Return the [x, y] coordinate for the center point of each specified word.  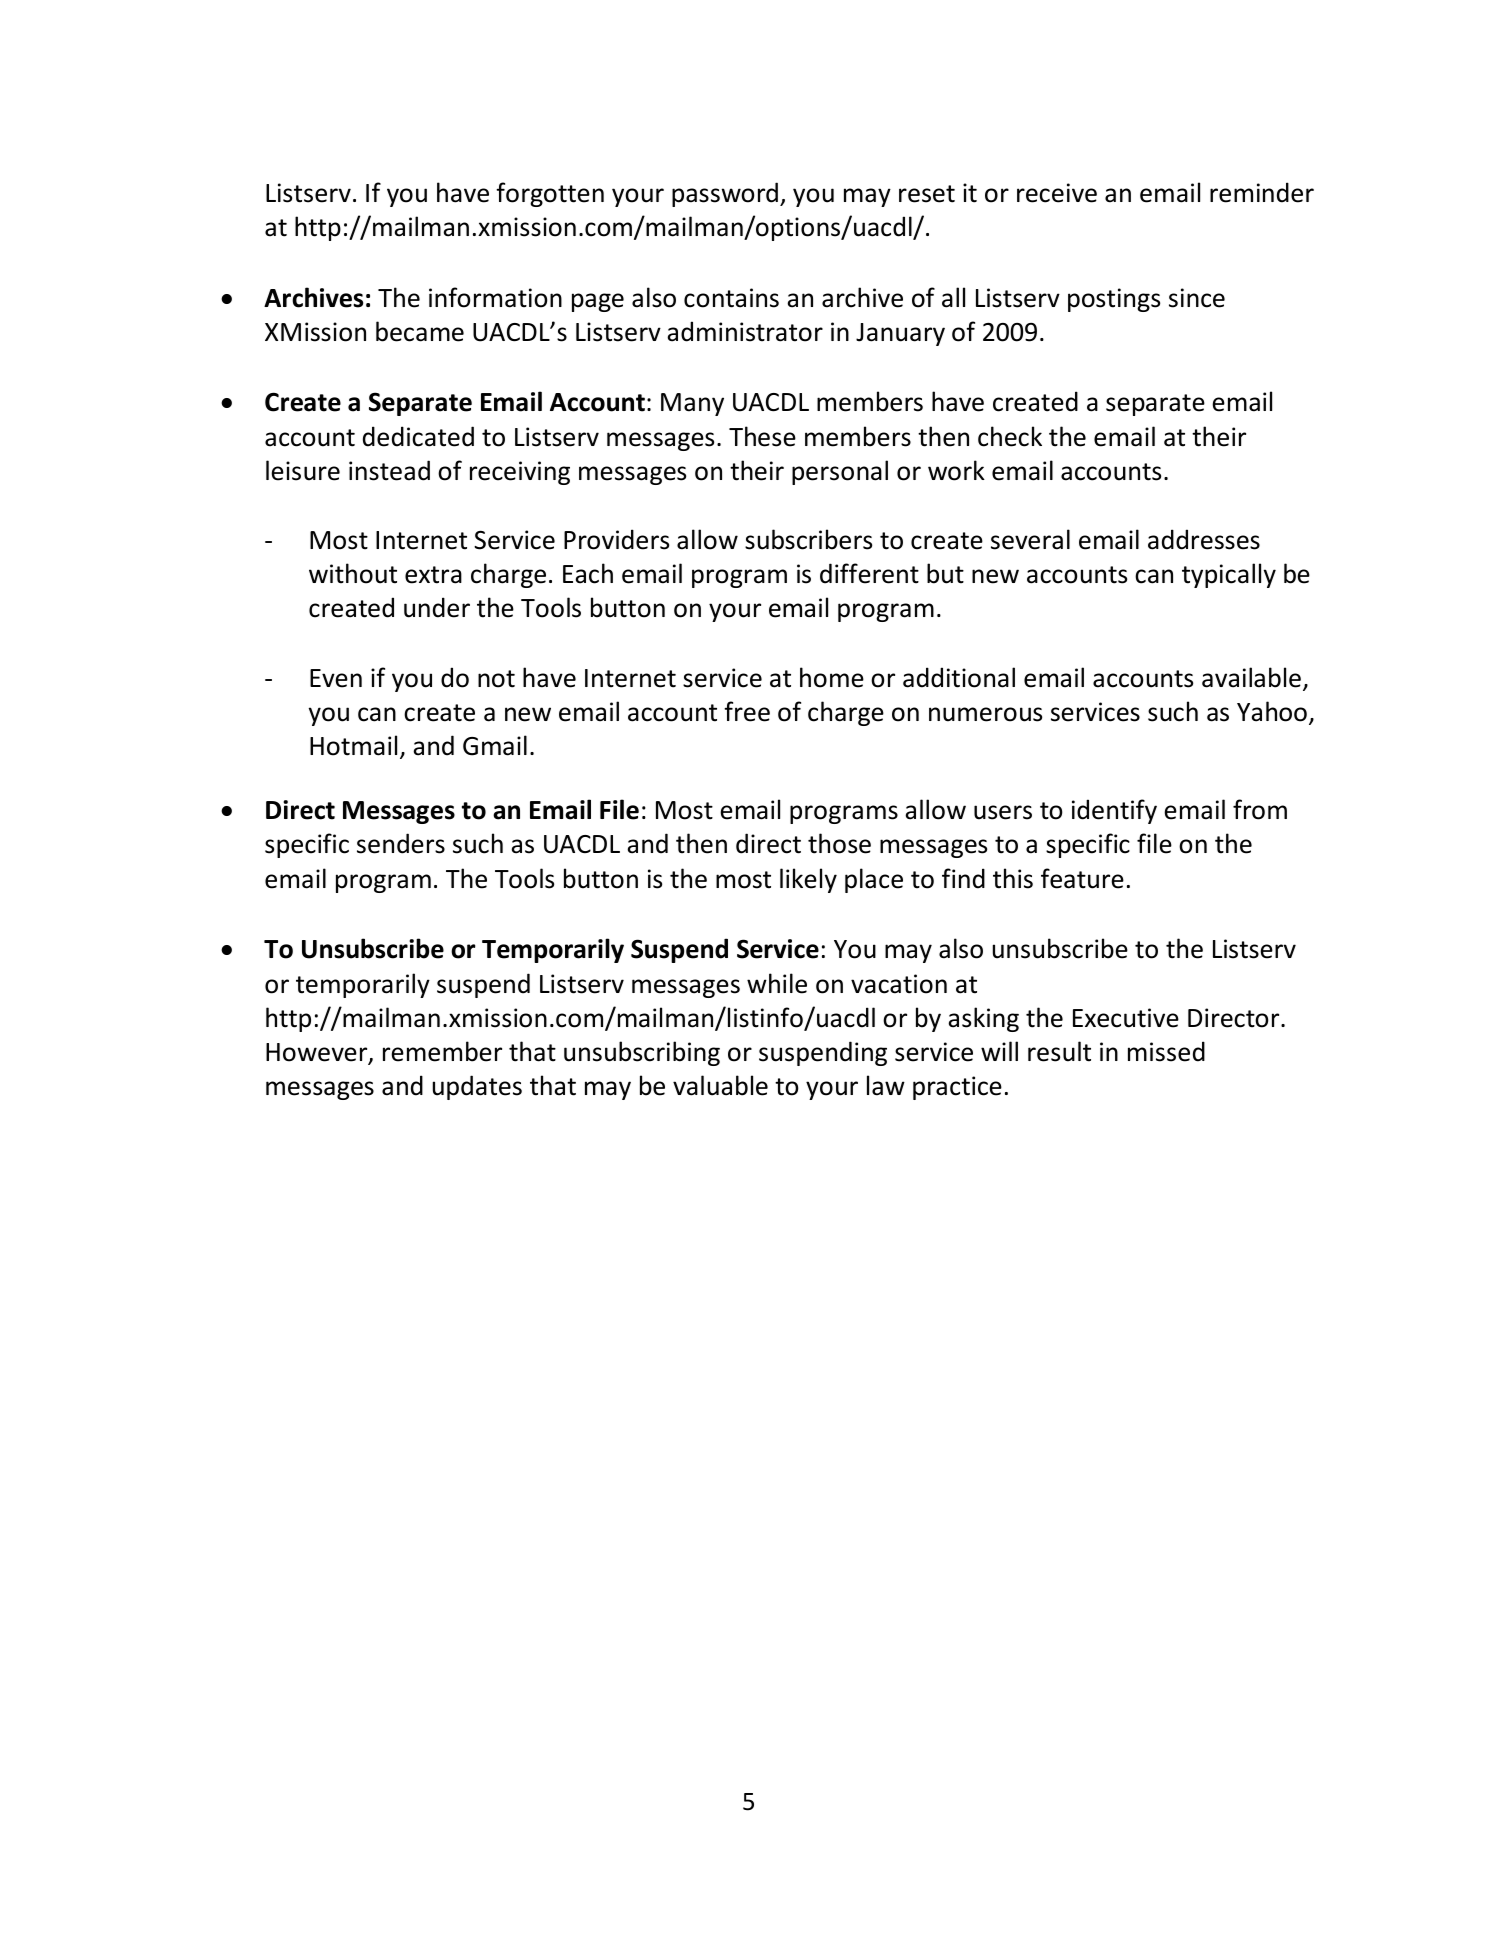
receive [1057, 193]
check [1010, 436]
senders [401, 843]
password [725, 194]
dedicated [418, 436]
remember [442, 1051]
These [762, 436]
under [437, 607]
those [839, 843]
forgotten [550, 194]
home [832, 677]
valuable [720, 1085]
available [1251, 677]
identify [1114, 811]
